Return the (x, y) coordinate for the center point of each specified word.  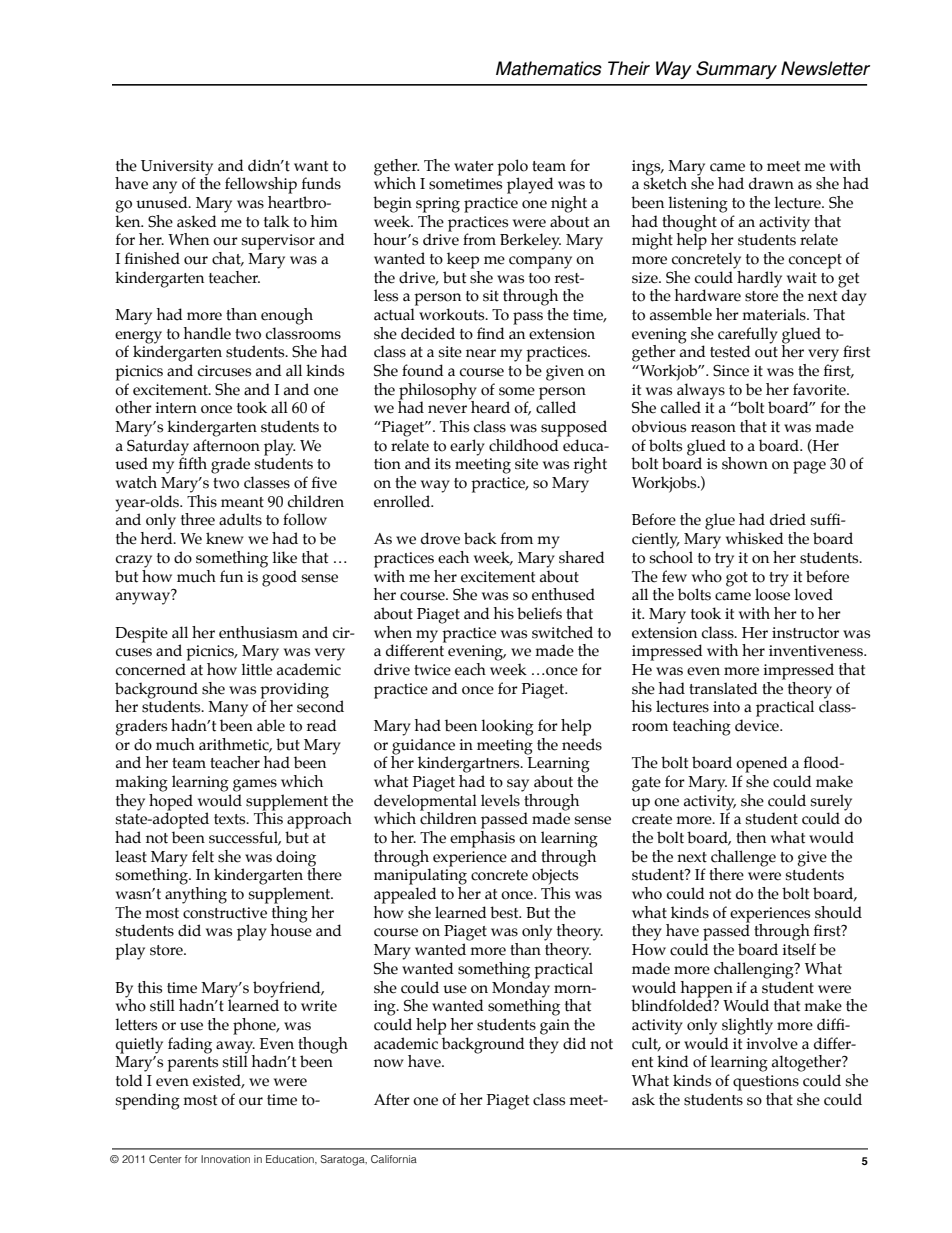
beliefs (539, 613)
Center (165, 1159)
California (394, 1159)
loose (772, 593)
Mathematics (549, 68)
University (177, 168)
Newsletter (825, 68)
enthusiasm (258, 632)
